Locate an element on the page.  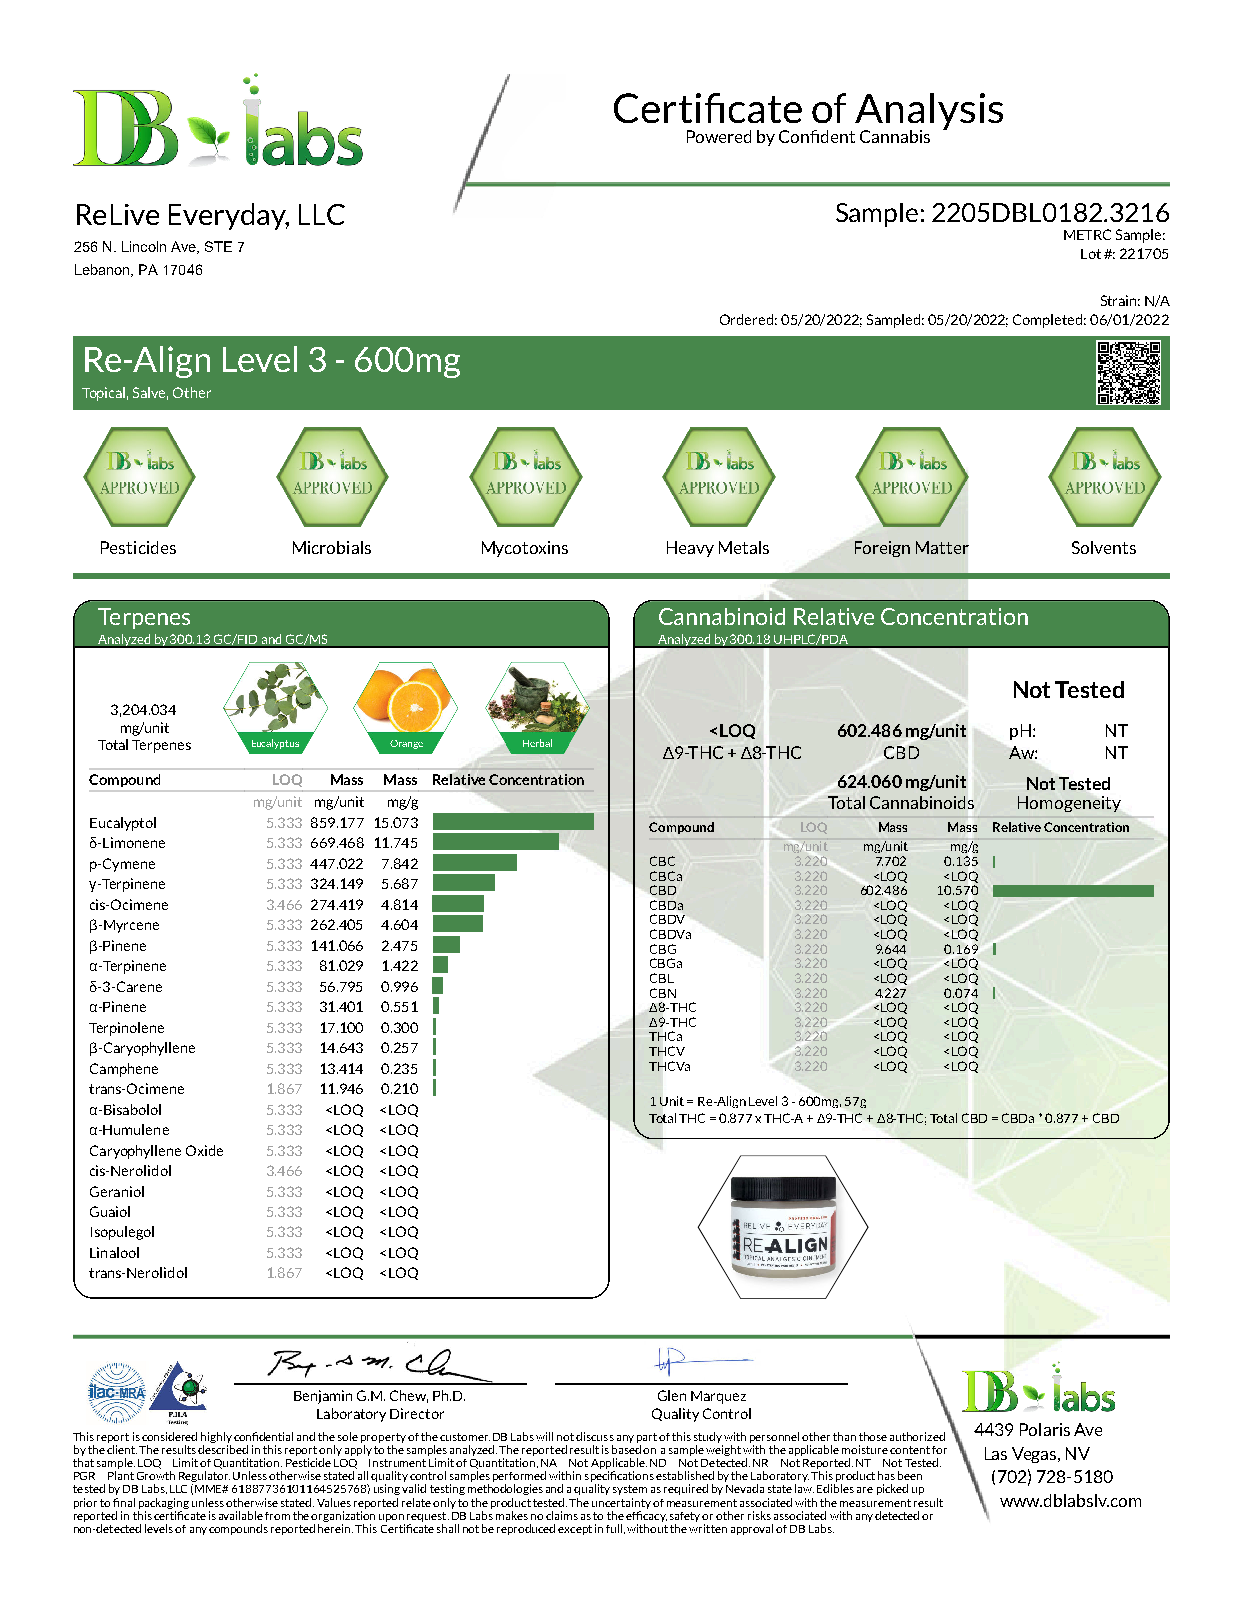
Analysis is located at coordinates (929, 112).
